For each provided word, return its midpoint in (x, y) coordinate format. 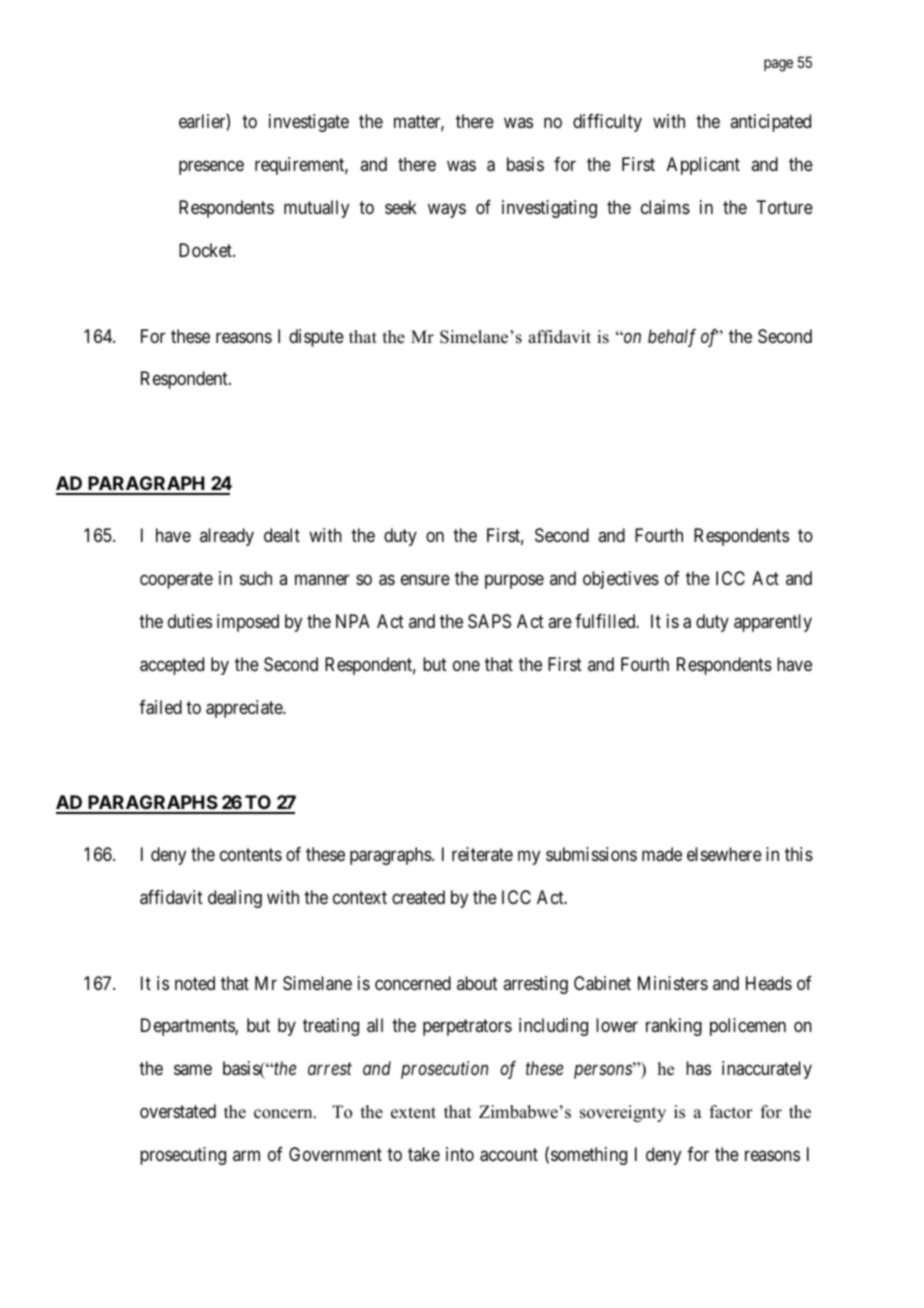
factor (731, 1112)
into (460, 1154)
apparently (773, 623)
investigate (309, 123)
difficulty (607, 123)
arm (246, 1156)
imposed (248, 623)
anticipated (770, 123)
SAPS (489, 621)
